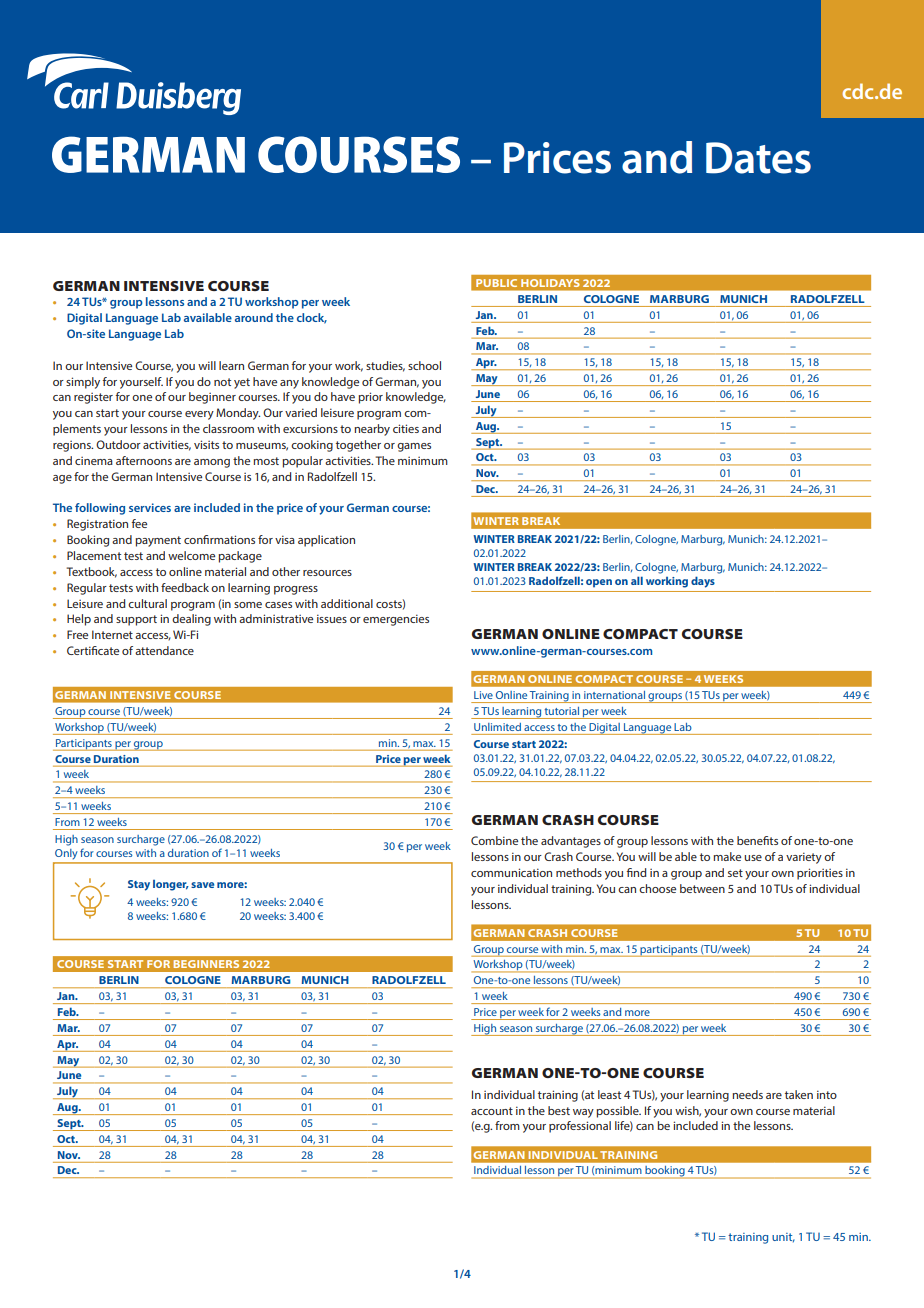 The height and width of the screenshot is (1308, 924). What do you see at coordinates (171, 885) in the screenshot?
I see `longer` at bounding box center [171, 885].
